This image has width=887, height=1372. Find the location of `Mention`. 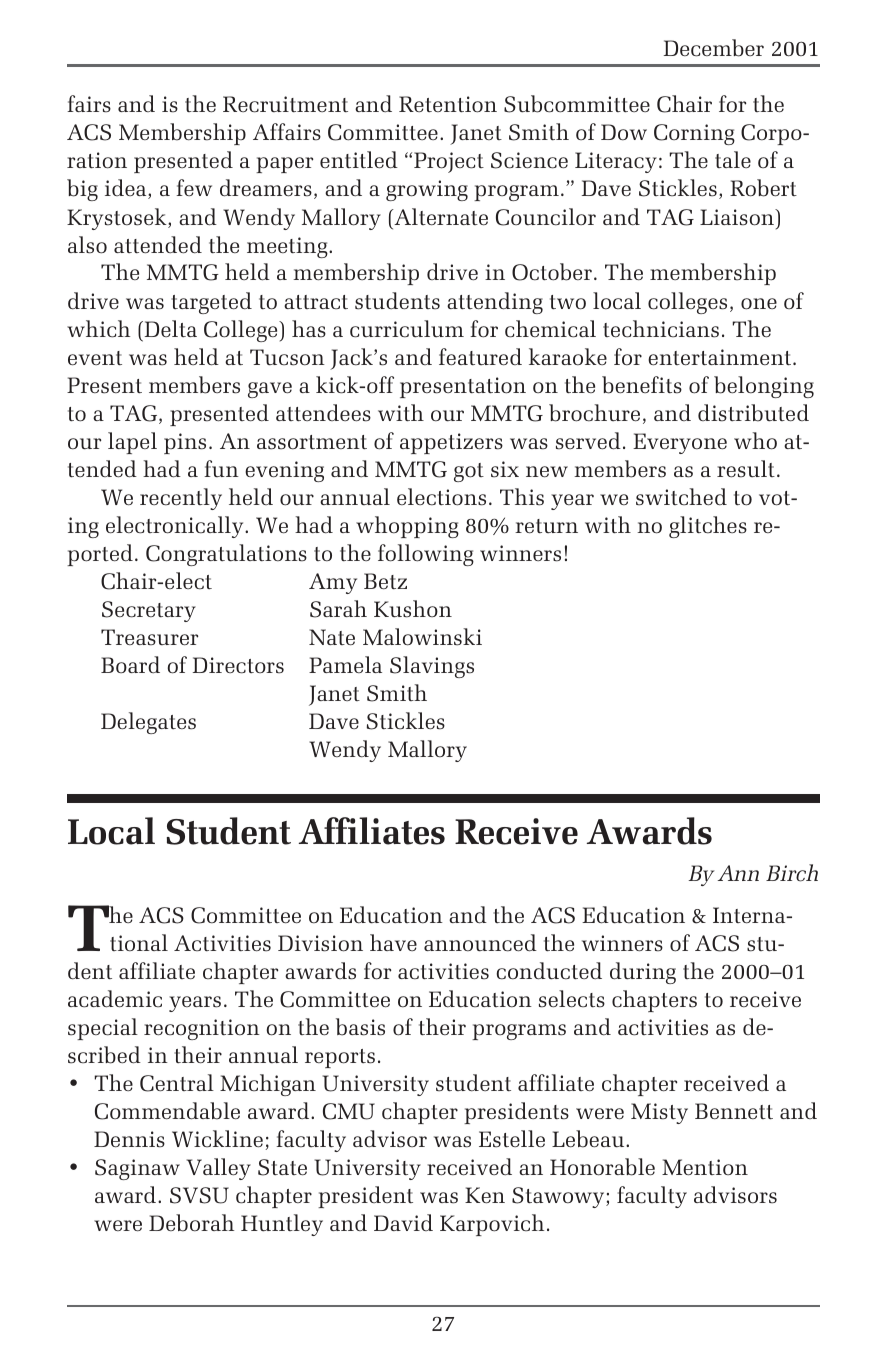

Mention is located at coordinates (705, 1167).
